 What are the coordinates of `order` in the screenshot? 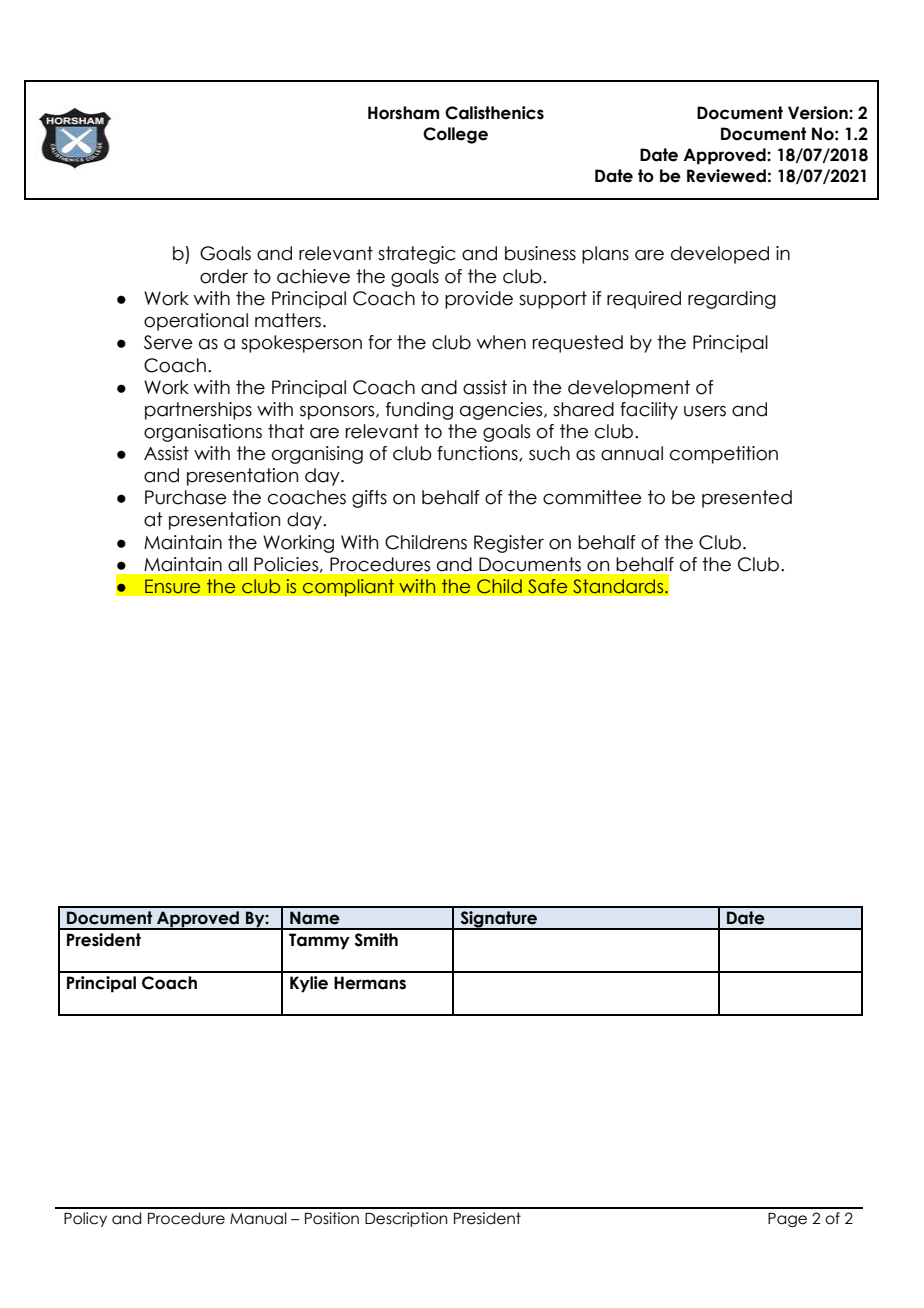 It's located at (224, 276).
